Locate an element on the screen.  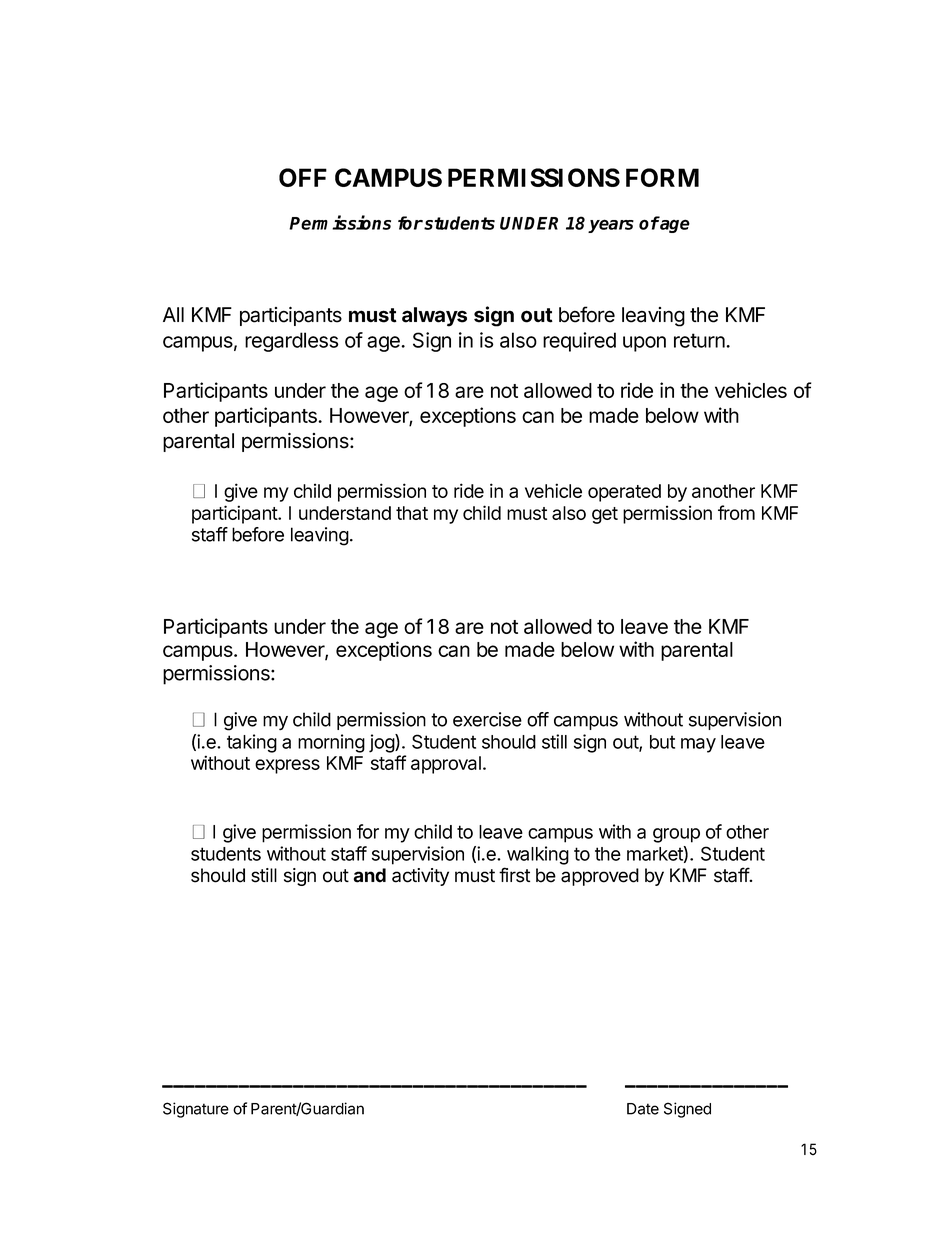
approved is located at coordinates (600, 877).
